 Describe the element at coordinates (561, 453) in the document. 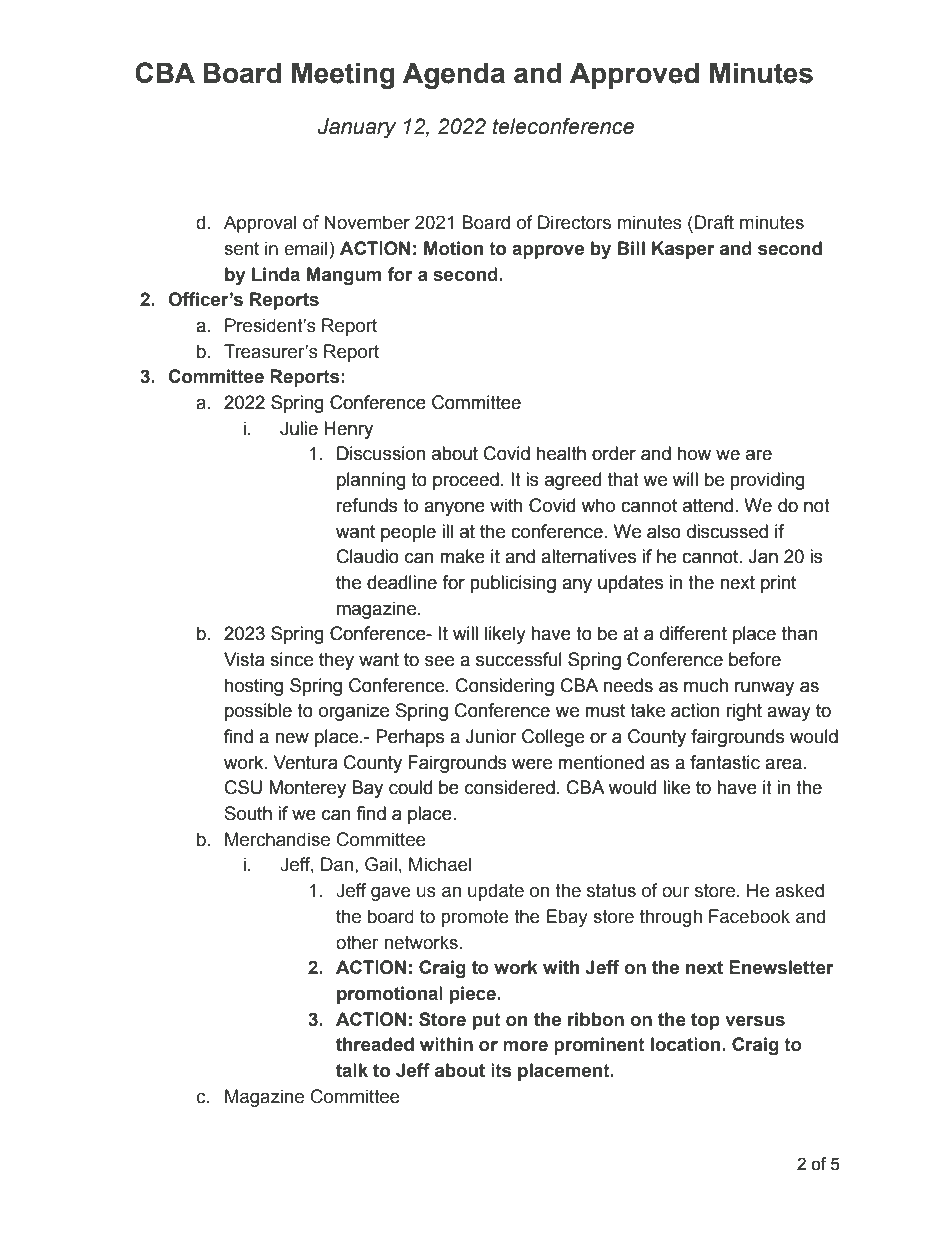

I see `health` at that location.
